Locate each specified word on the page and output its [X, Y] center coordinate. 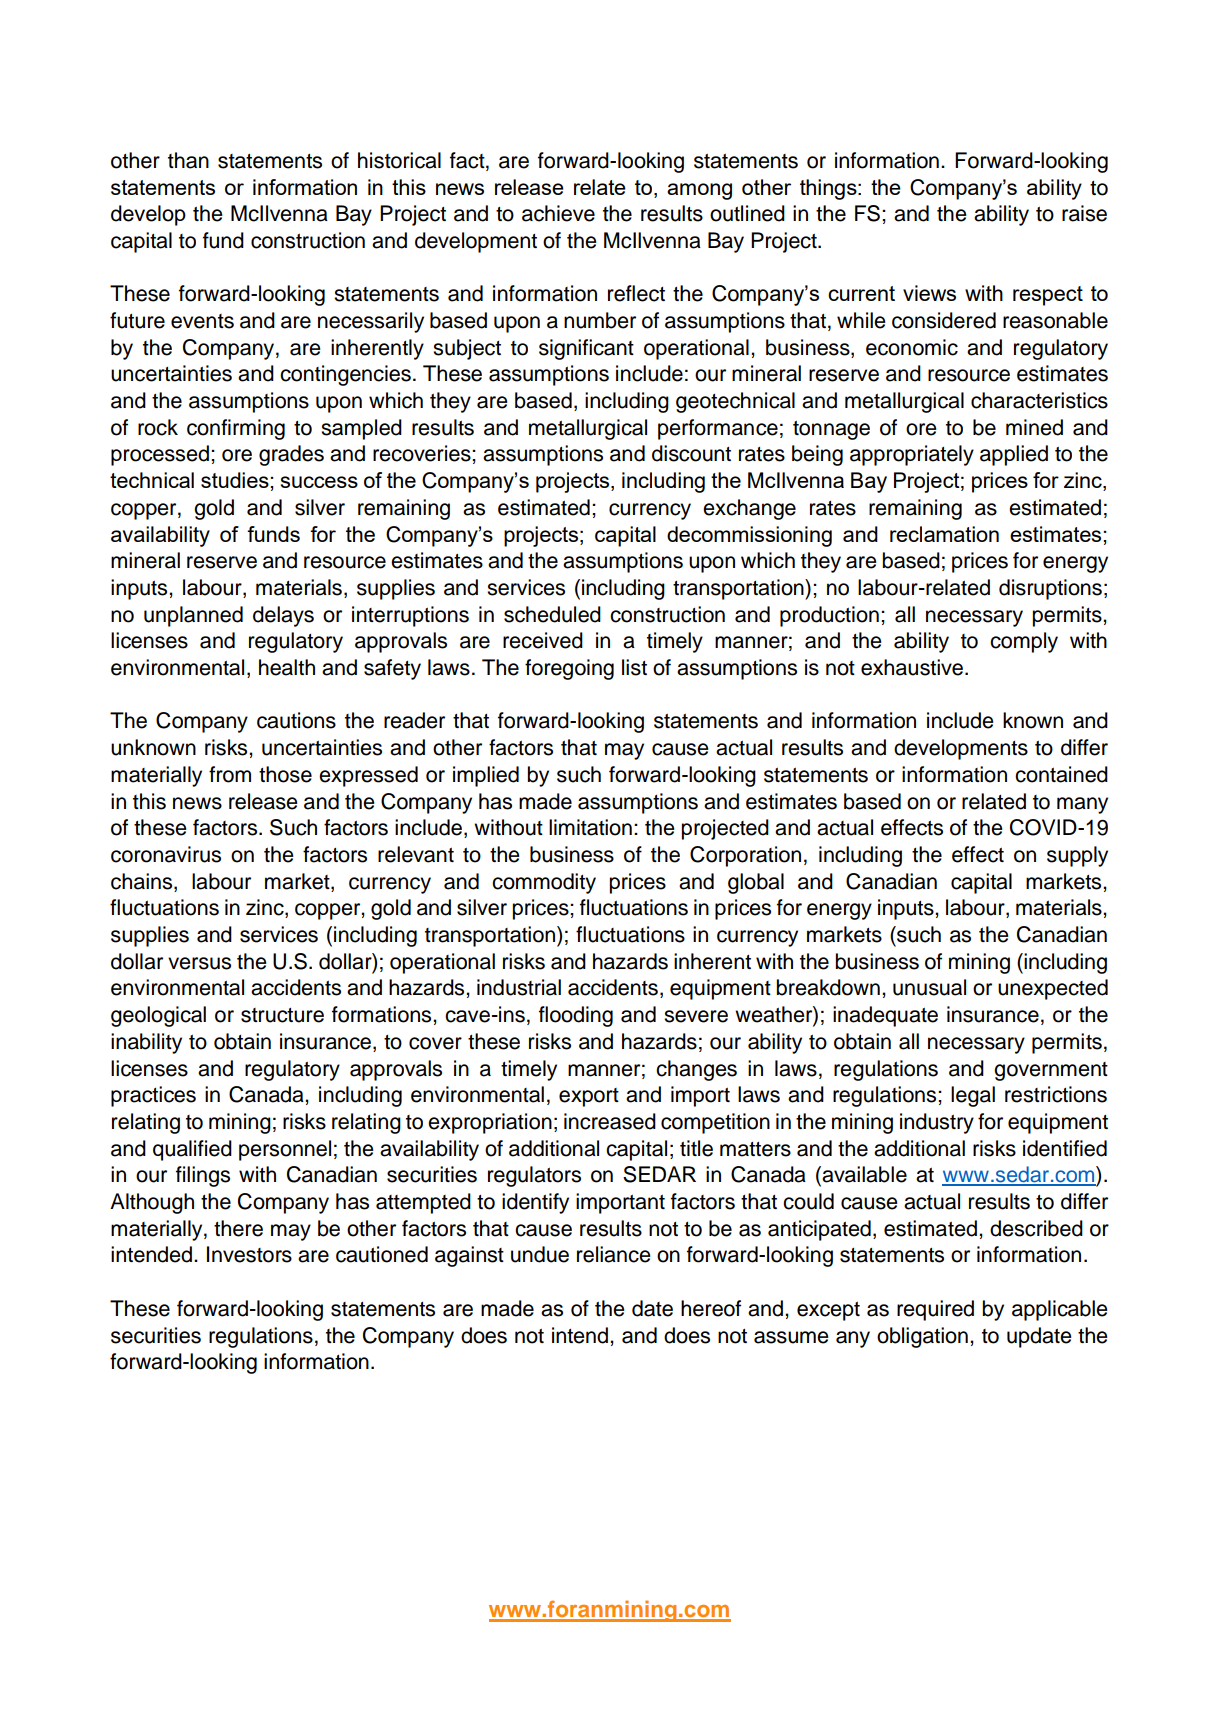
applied [1014, 455]
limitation [590, 827]
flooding [576, 1016]
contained [1061, 774]
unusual [929, 987]
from [230, 774]
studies [236, 480]
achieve [558, 213]
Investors [249, 1254]
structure [282, 1015]
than [188, 160]
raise [1084, 213]
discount [691, 453]
